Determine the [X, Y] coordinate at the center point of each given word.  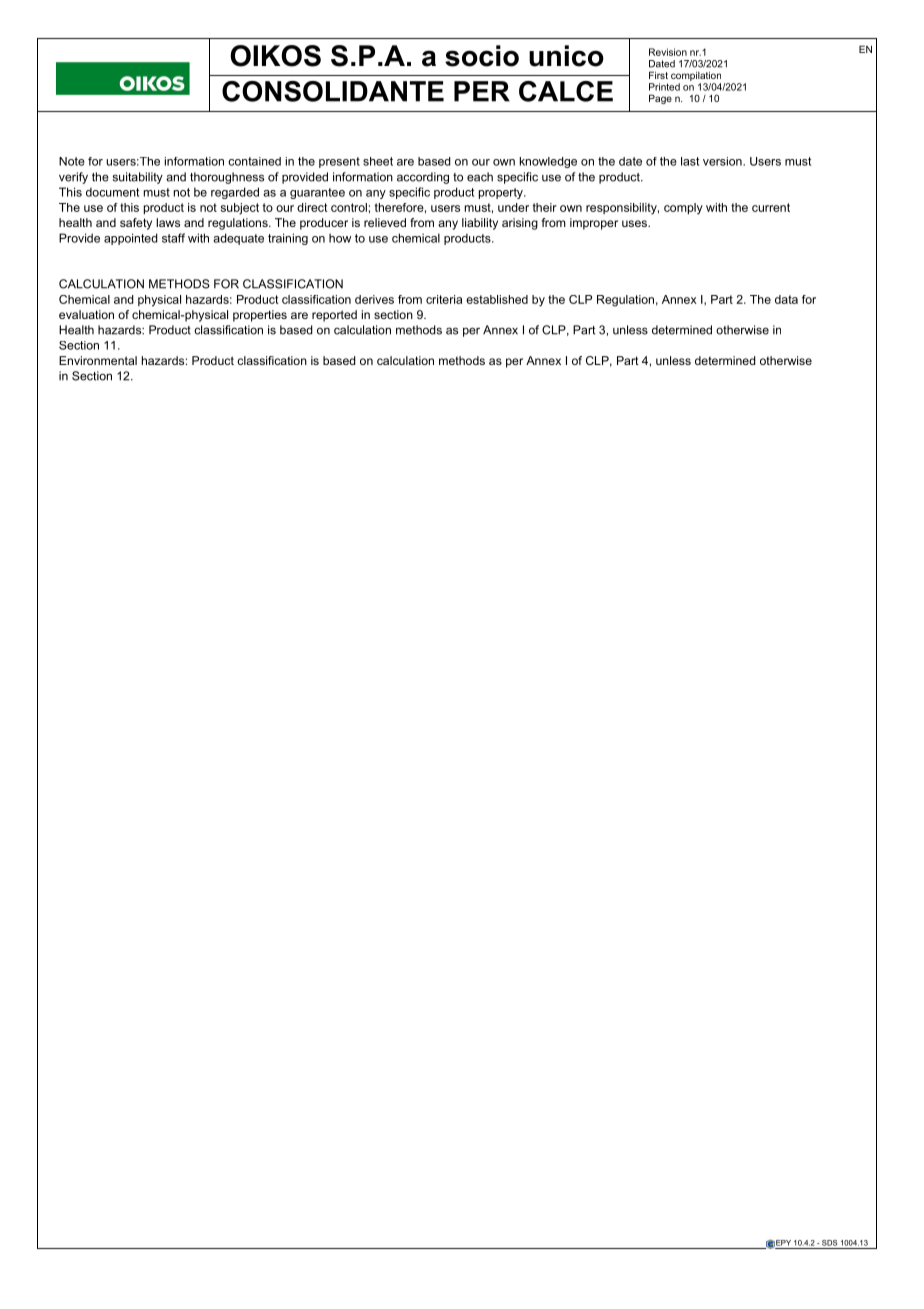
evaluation [86, 314]
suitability [138, 178]
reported [334, 316]
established [497, 299]
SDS [829, 1243]
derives [374, 299]
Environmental [98, 360]
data [786, 299]
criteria [444, 299]
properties [260, 316]
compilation [696, 76]
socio [482, 56]
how [340, 238]
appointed [131, 239]
